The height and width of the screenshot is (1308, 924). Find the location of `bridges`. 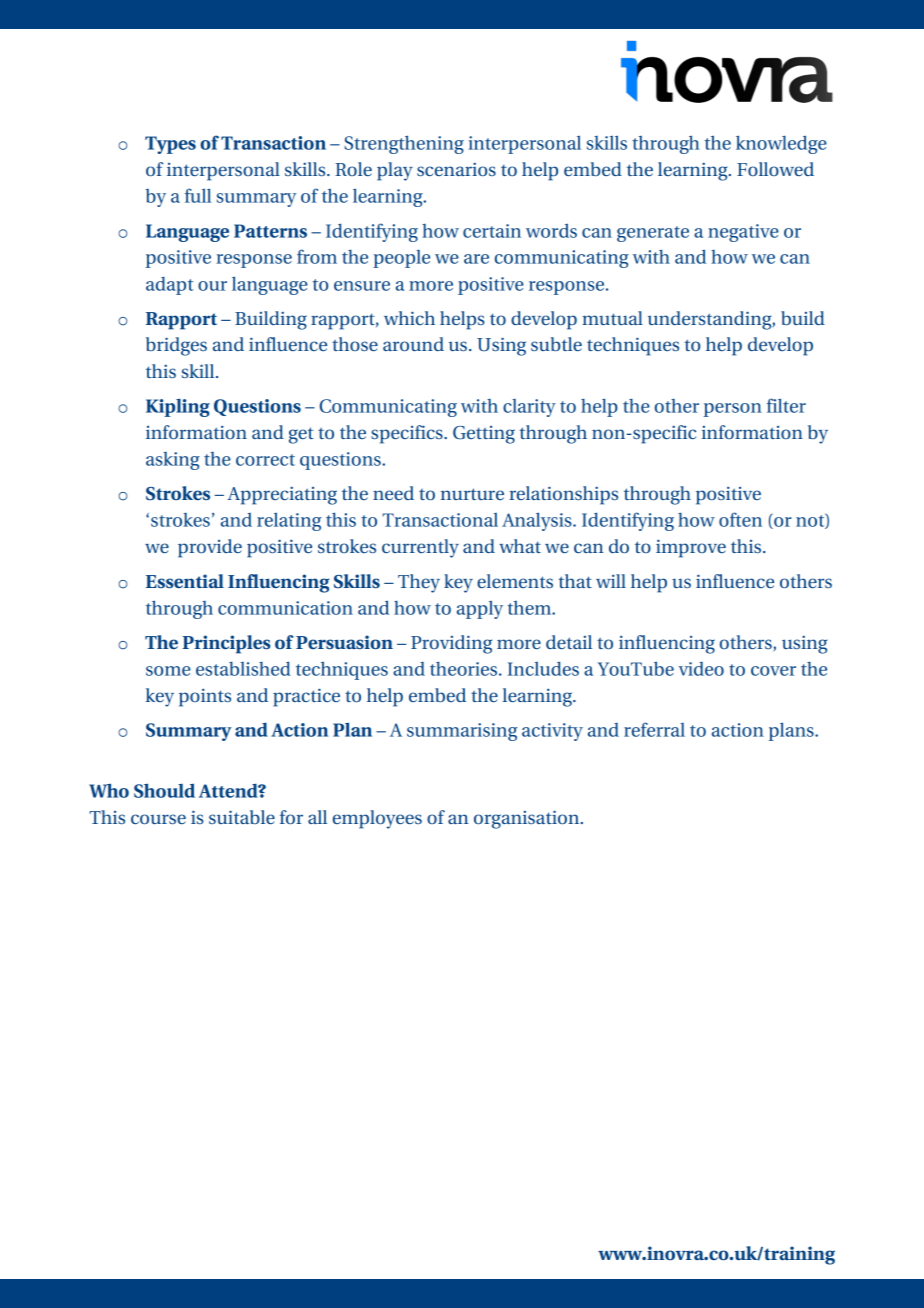

bridges is located at coordinates (176, 346).
